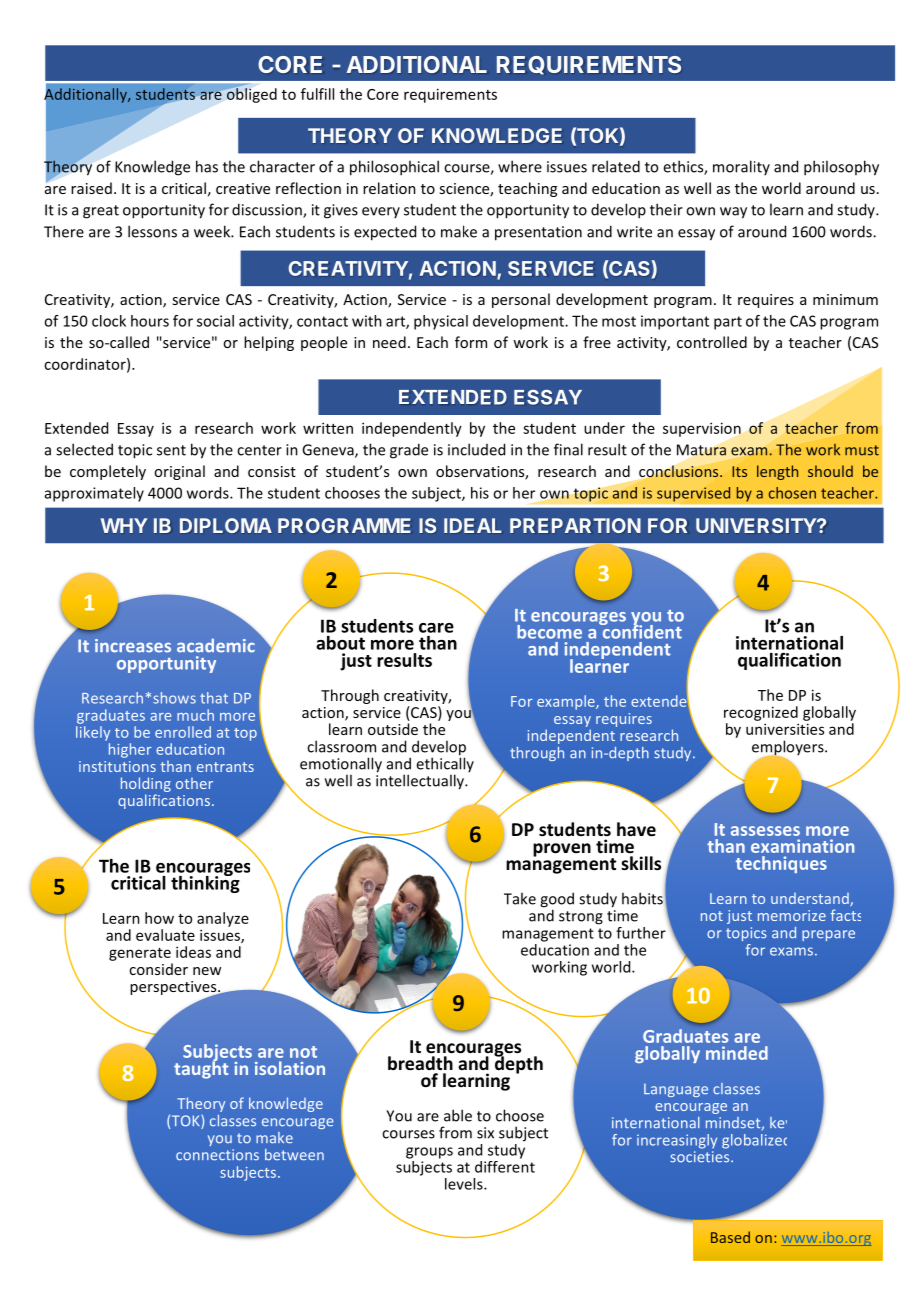  I want to click on Based, so click(730, 1237).
